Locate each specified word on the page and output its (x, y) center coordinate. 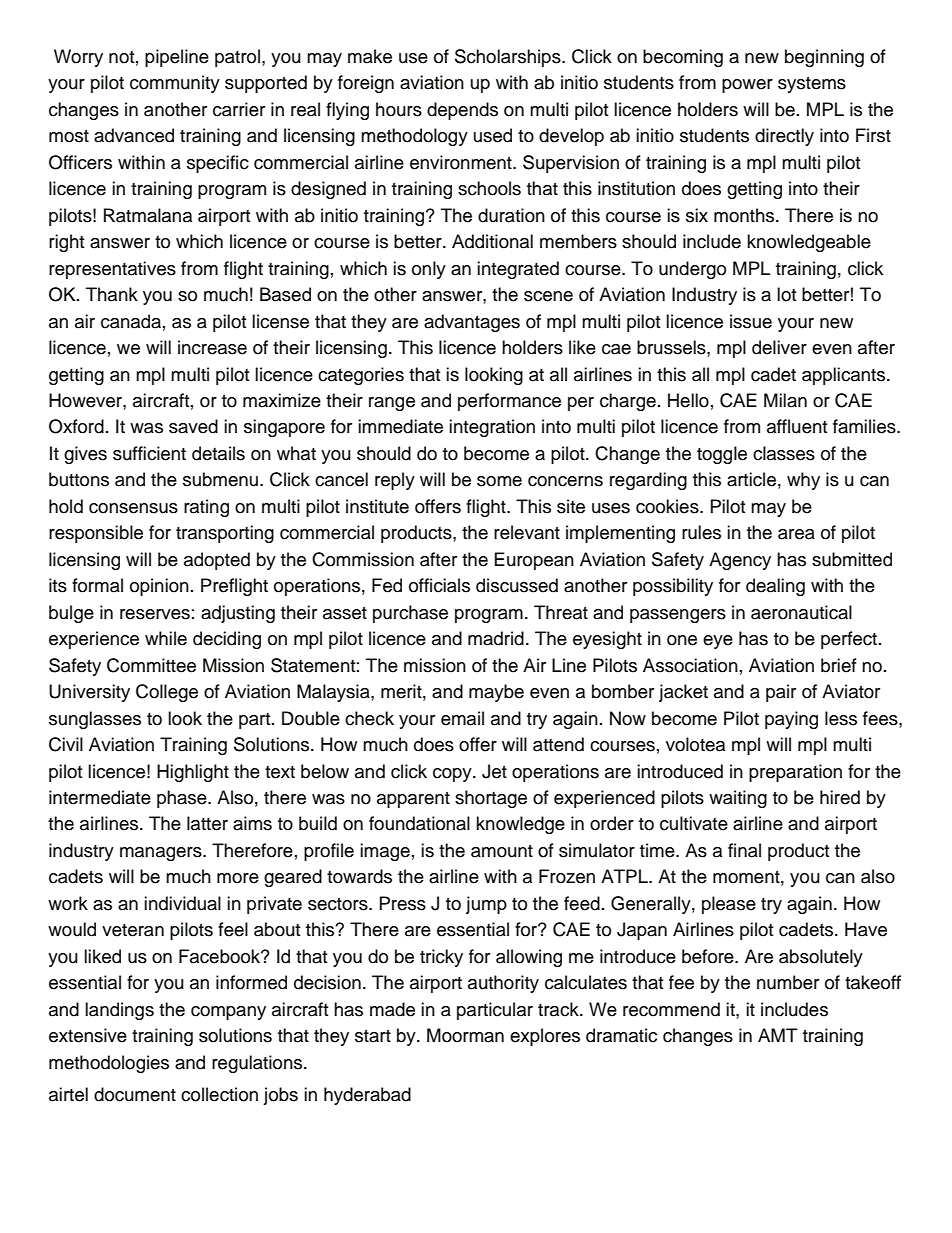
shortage (491, 799)
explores (545, 1037)
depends (462, 111)
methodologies (109, 1064)
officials (439, 585)
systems (812, 85)
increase (212, 347)
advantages (472, 323)
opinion (159, 587)
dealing (775, 587)
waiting (738, 799)
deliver (779, 347)
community (175, 84)
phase (183, 799)
